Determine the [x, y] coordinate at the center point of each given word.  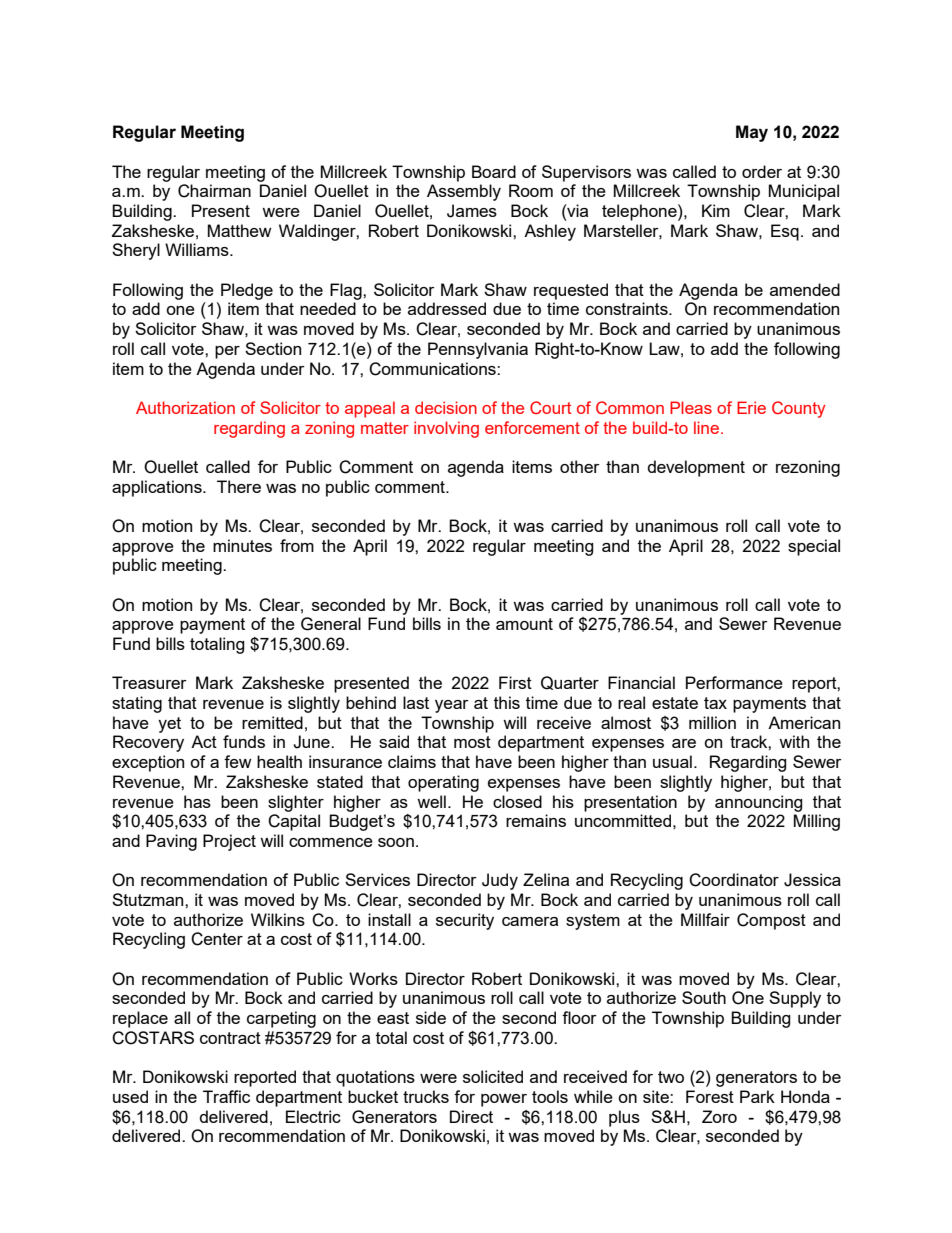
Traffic [226, 1096]
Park [757, 1096]
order [762, 171]
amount [524, 624]
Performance [734, 682]
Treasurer [149, 682]
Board [494, 171]
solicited [493, 1076]
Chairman [214, 191]
